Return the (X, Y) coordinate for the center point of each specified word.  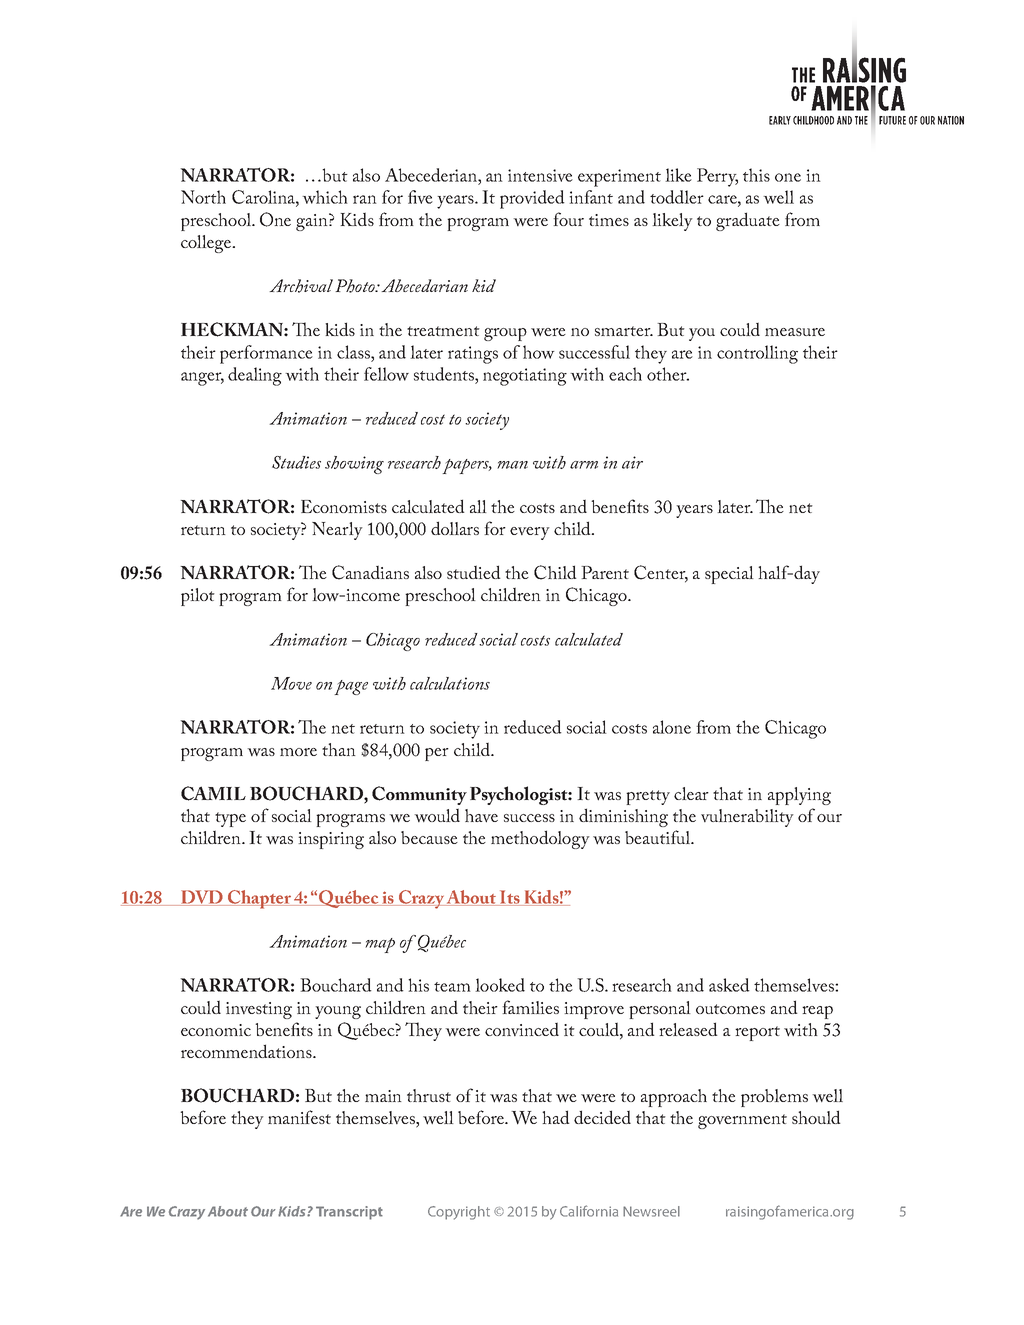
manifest (299, 1117)
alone (672, 727)
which (325, 197)
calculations (450, 683)
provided (532, 199)
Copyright (459, 1213)
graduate (748, 221)
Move (291, 683)
